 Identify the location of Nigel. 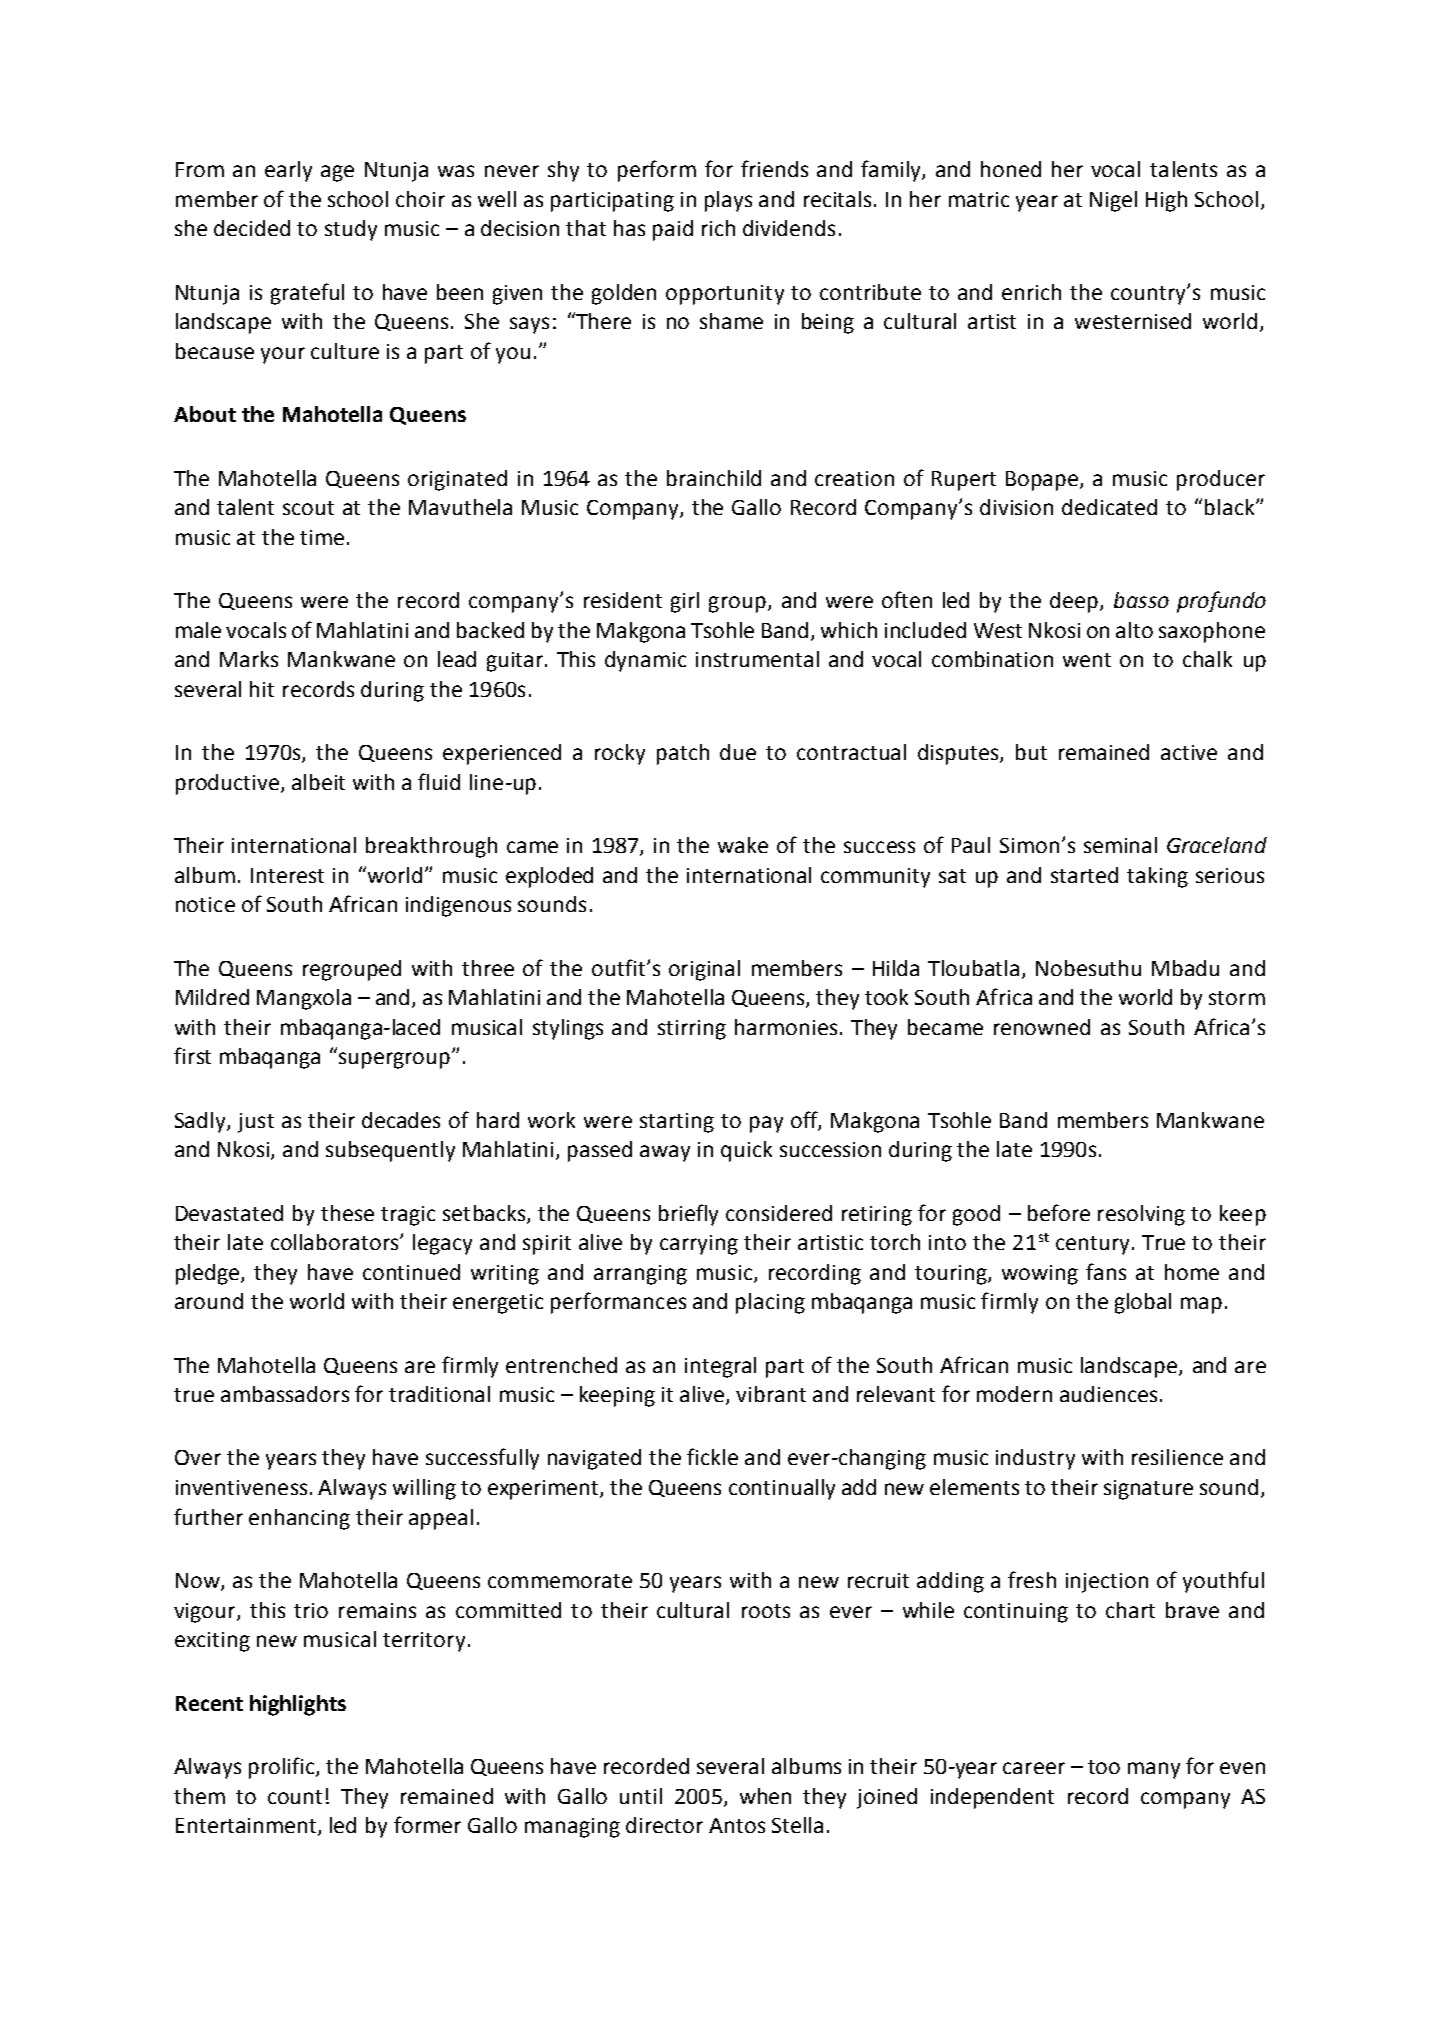
(1113, 201).
